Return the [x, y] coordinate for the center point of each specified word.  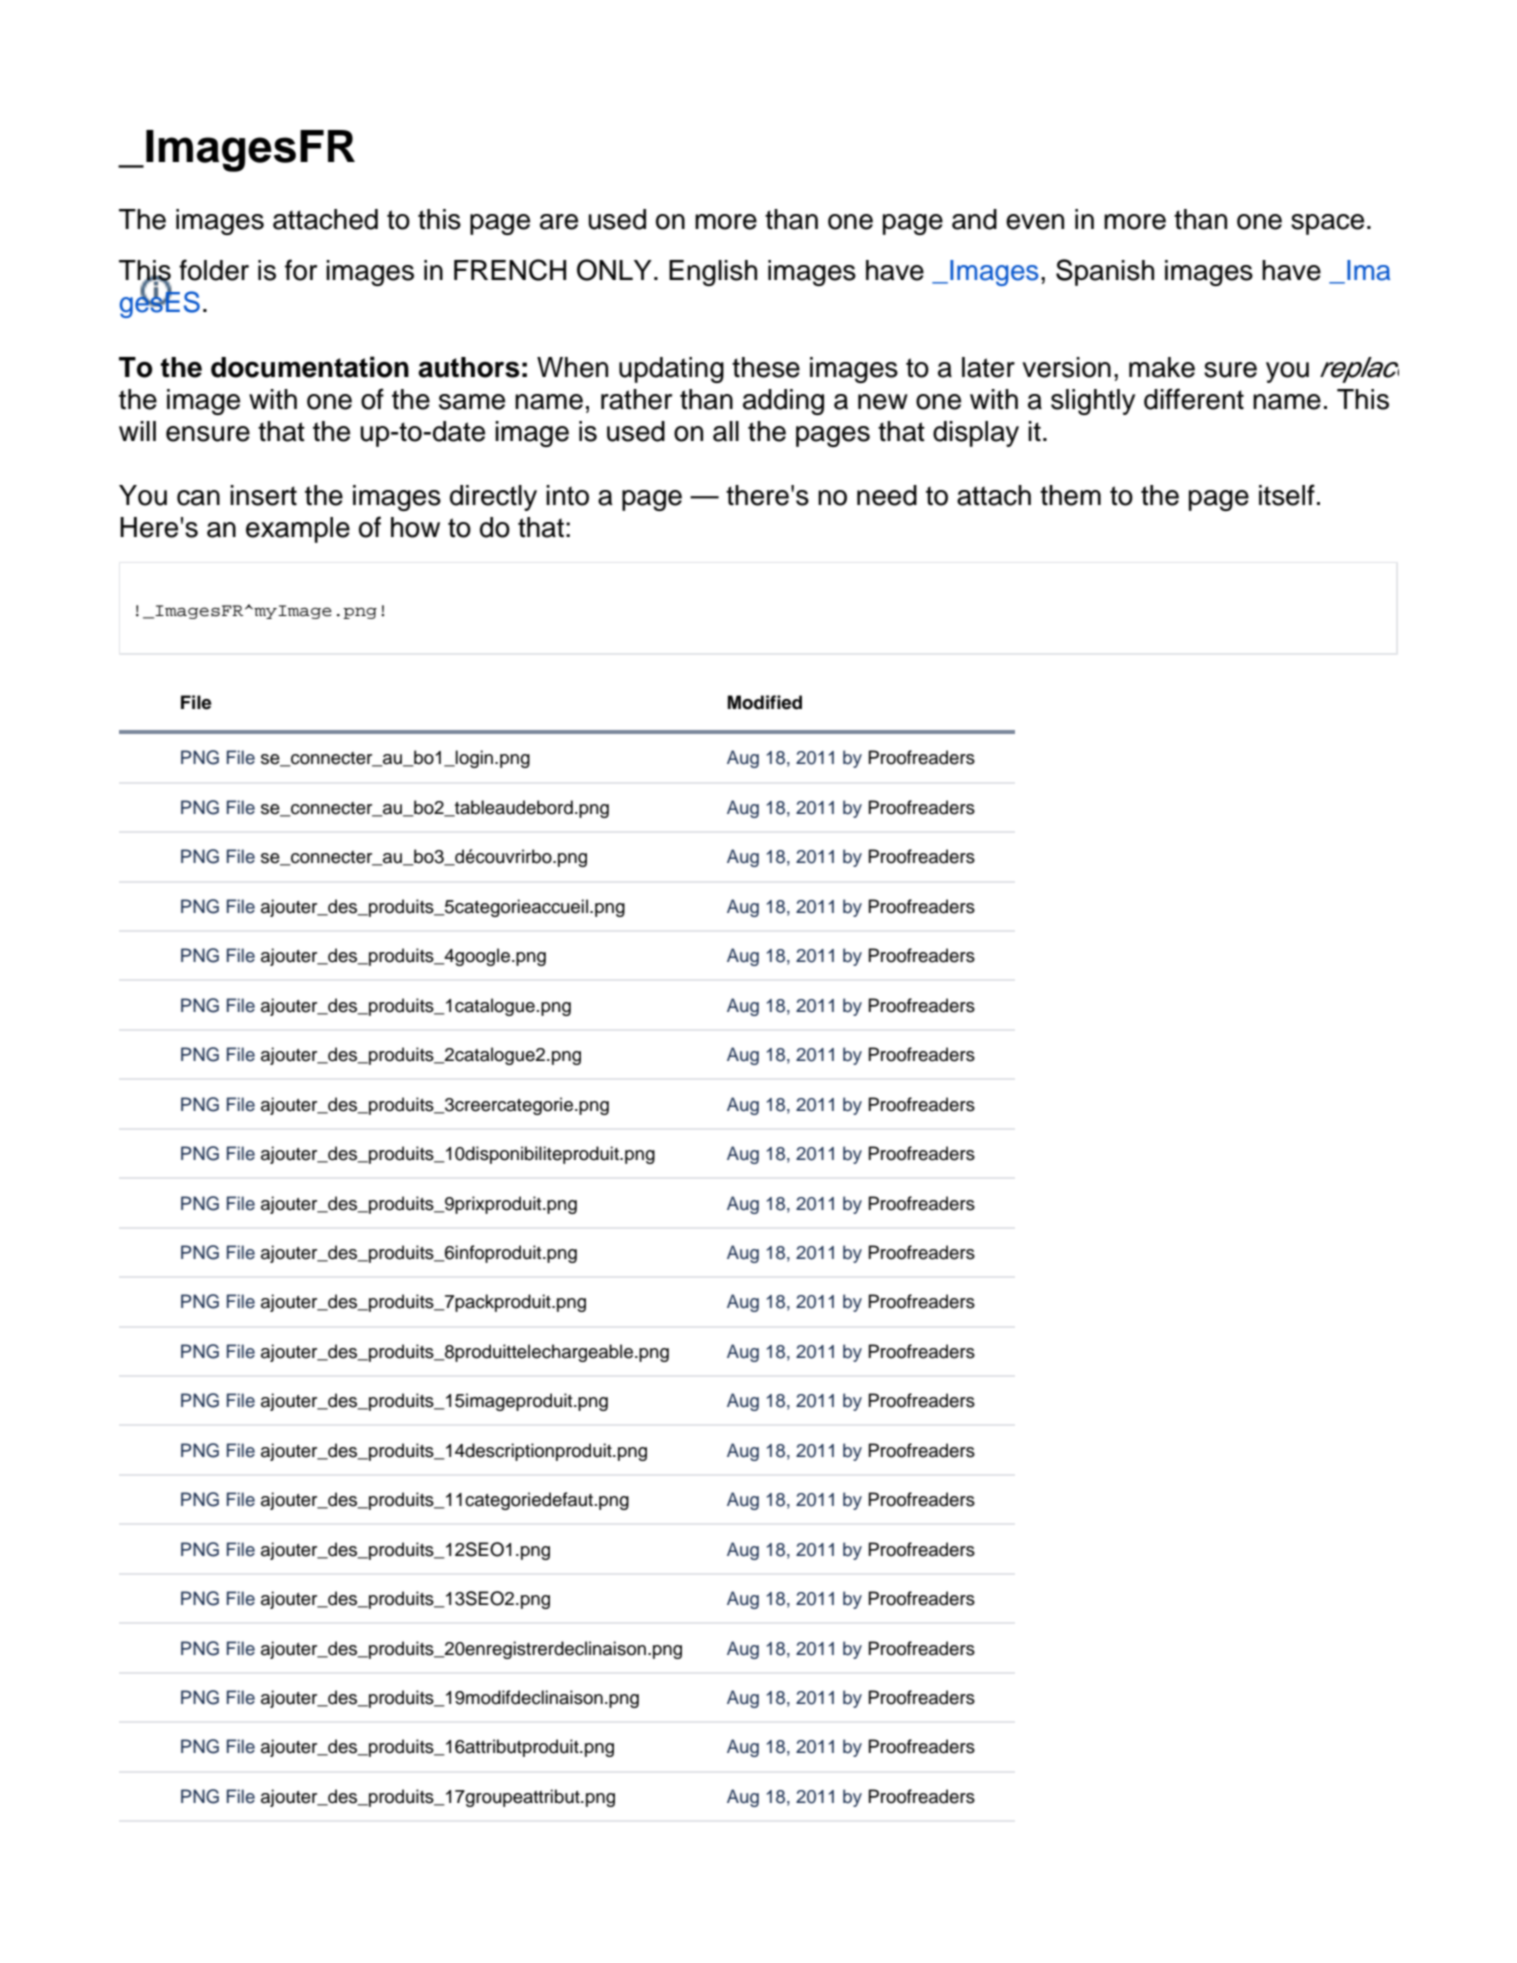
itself [1287, 495]
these [766, 367]
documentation [310, 367]
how [415, 527]
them [1070, 495]
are [559, 222]
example [298, 530]
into [567, 495]
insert [263, 495]
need [887, 495]
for [301, 270]
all [726, 431]
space [1327, 224]
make [1162, 367]
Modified [765, 702]
